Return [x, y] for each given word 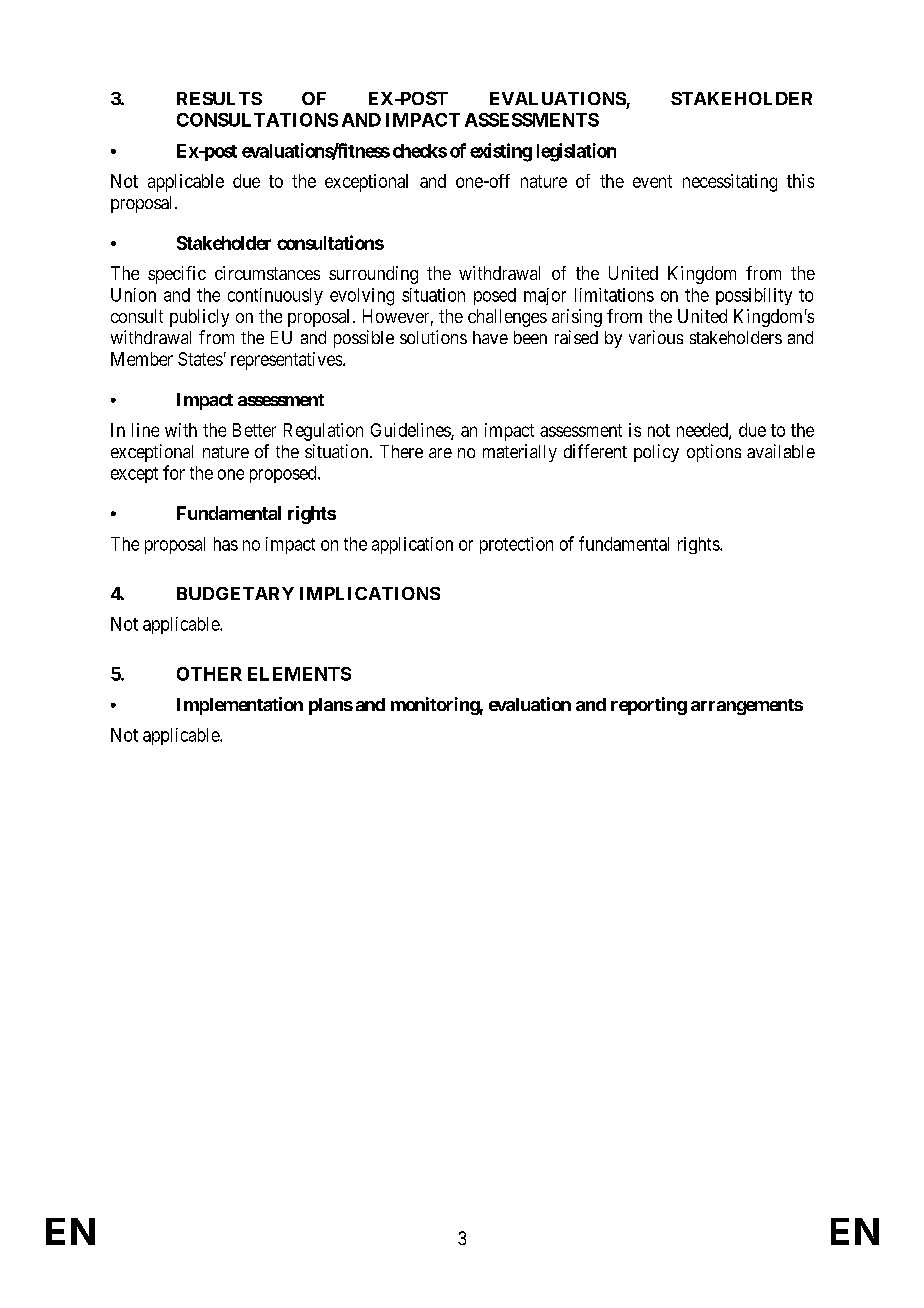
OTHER [209, 674]
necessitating [730, 183]
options [714, 453]
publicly [199, 318]
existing [501, 152]
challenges [507, 318]
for [174, 472]
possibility [754, 296]
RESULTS [219, 98]
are [440, 453]
